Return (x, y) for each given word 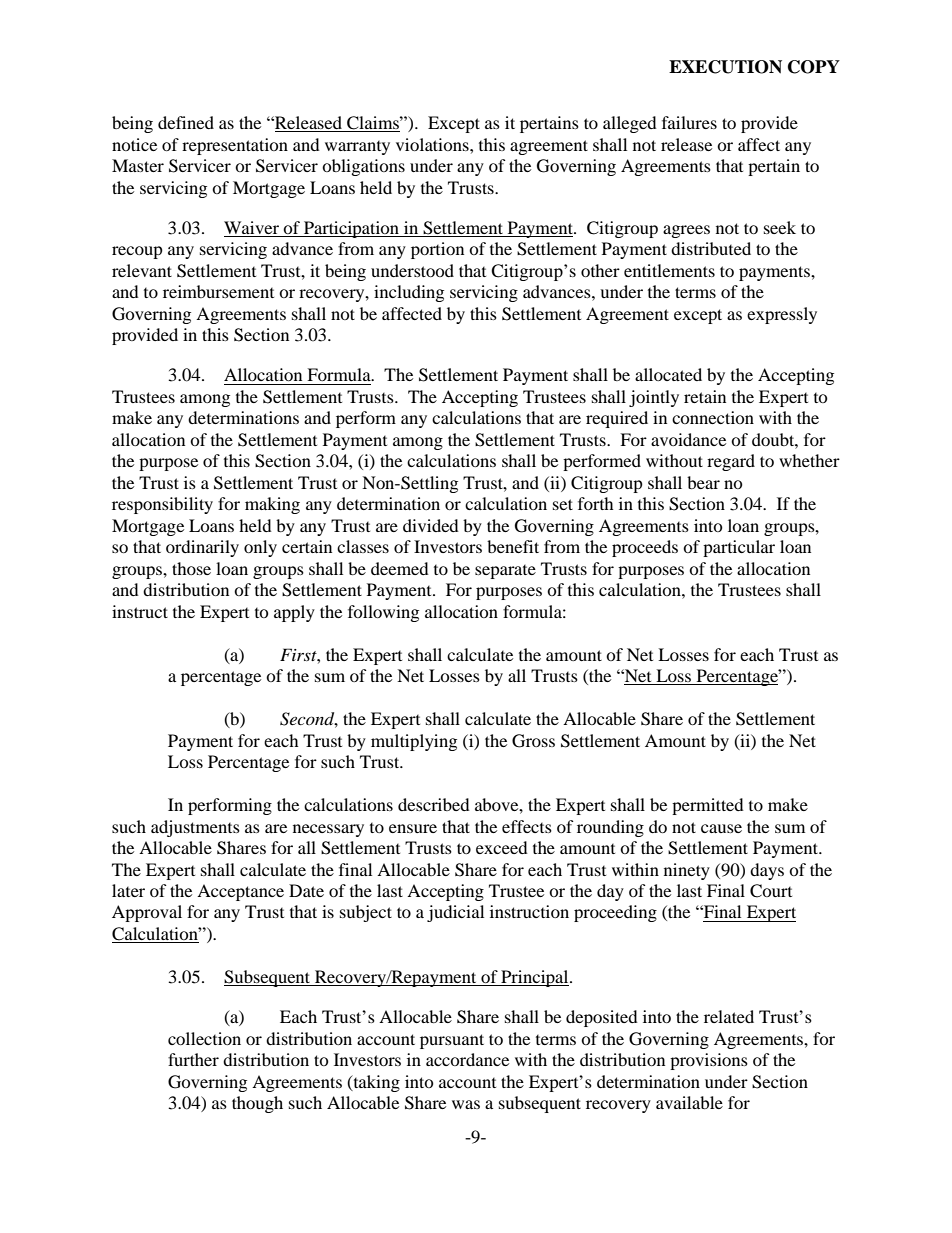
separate (505, 572)
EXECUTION (725, 67)
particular (739, 548)
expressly (782, 315)
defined (186, 122)
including (409, 293)
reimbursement (218, 291)
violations (433, 144)
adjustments (195, 828)
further (193, 1059)
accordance (467, 1059)
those (191, 568)
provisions (709, 1061)
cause (721, 828)
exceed (502, 847)
